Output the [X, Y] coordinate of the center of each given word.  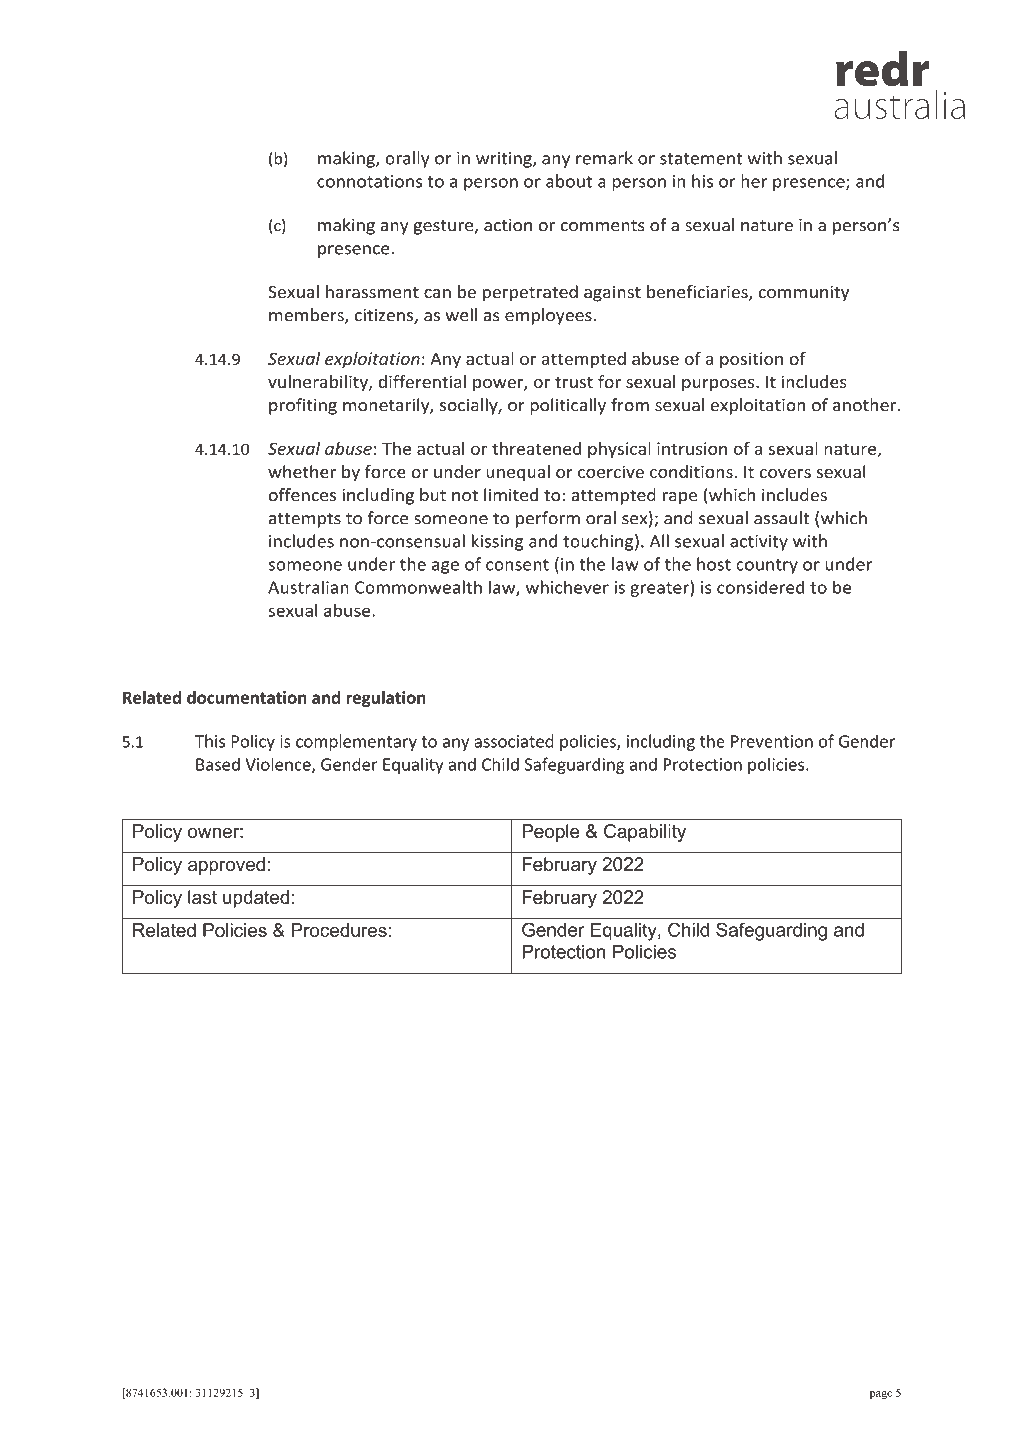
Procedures [339, 930]
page [881, 1395]
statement [701, 159]
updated [256, 899]
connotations [369, 181]
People [551, 833]
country [767, 566]
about [569, 181]
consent [517, 565]
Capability [645, 833]
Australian [308, 587]
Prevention [772, 741]
